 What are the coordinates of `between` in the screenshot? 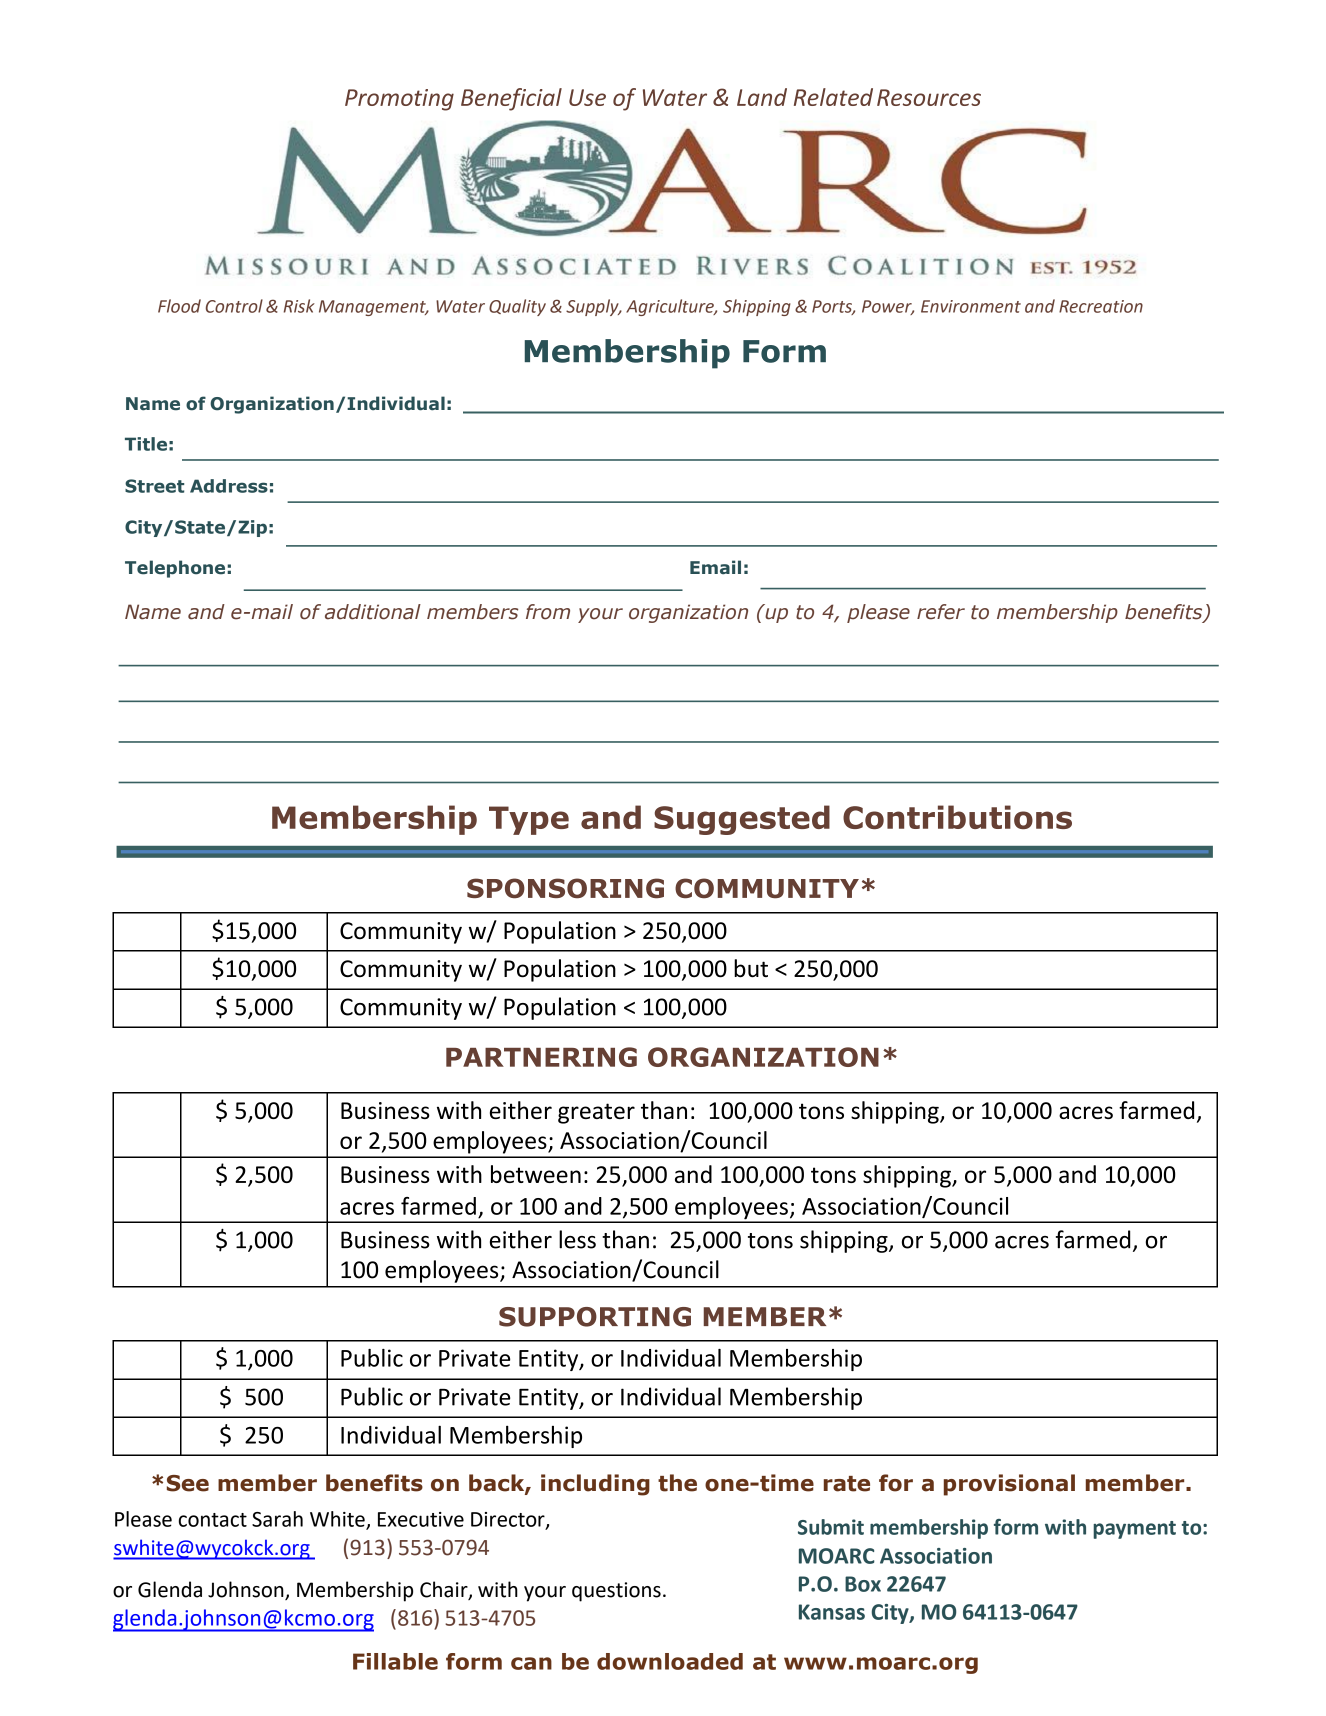 It's located at (536, 1174).
